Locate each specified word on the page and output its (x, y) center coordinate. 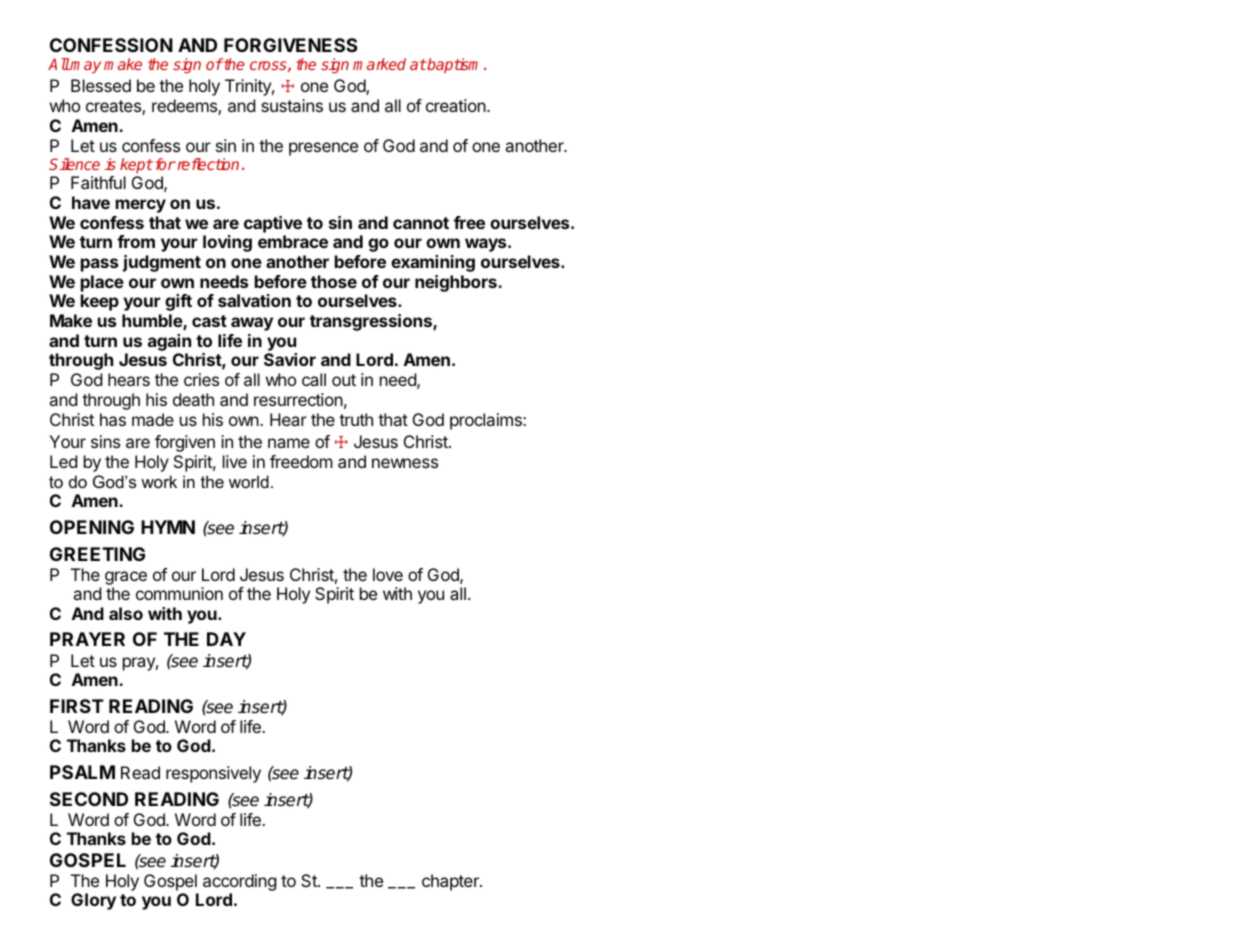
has (113, 419)
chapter (451, 882)
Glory (93, 901)
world (249, 481)
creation (457, 105)
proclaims (487, 421)
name (289, 443)
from (136, 241)
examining (433, 263)
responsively (213, 774)
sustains (292, 105)
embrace (293, 241)
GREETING (97, 554)
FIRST (77, 706)
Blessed (101, 85)
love (388, 574)
